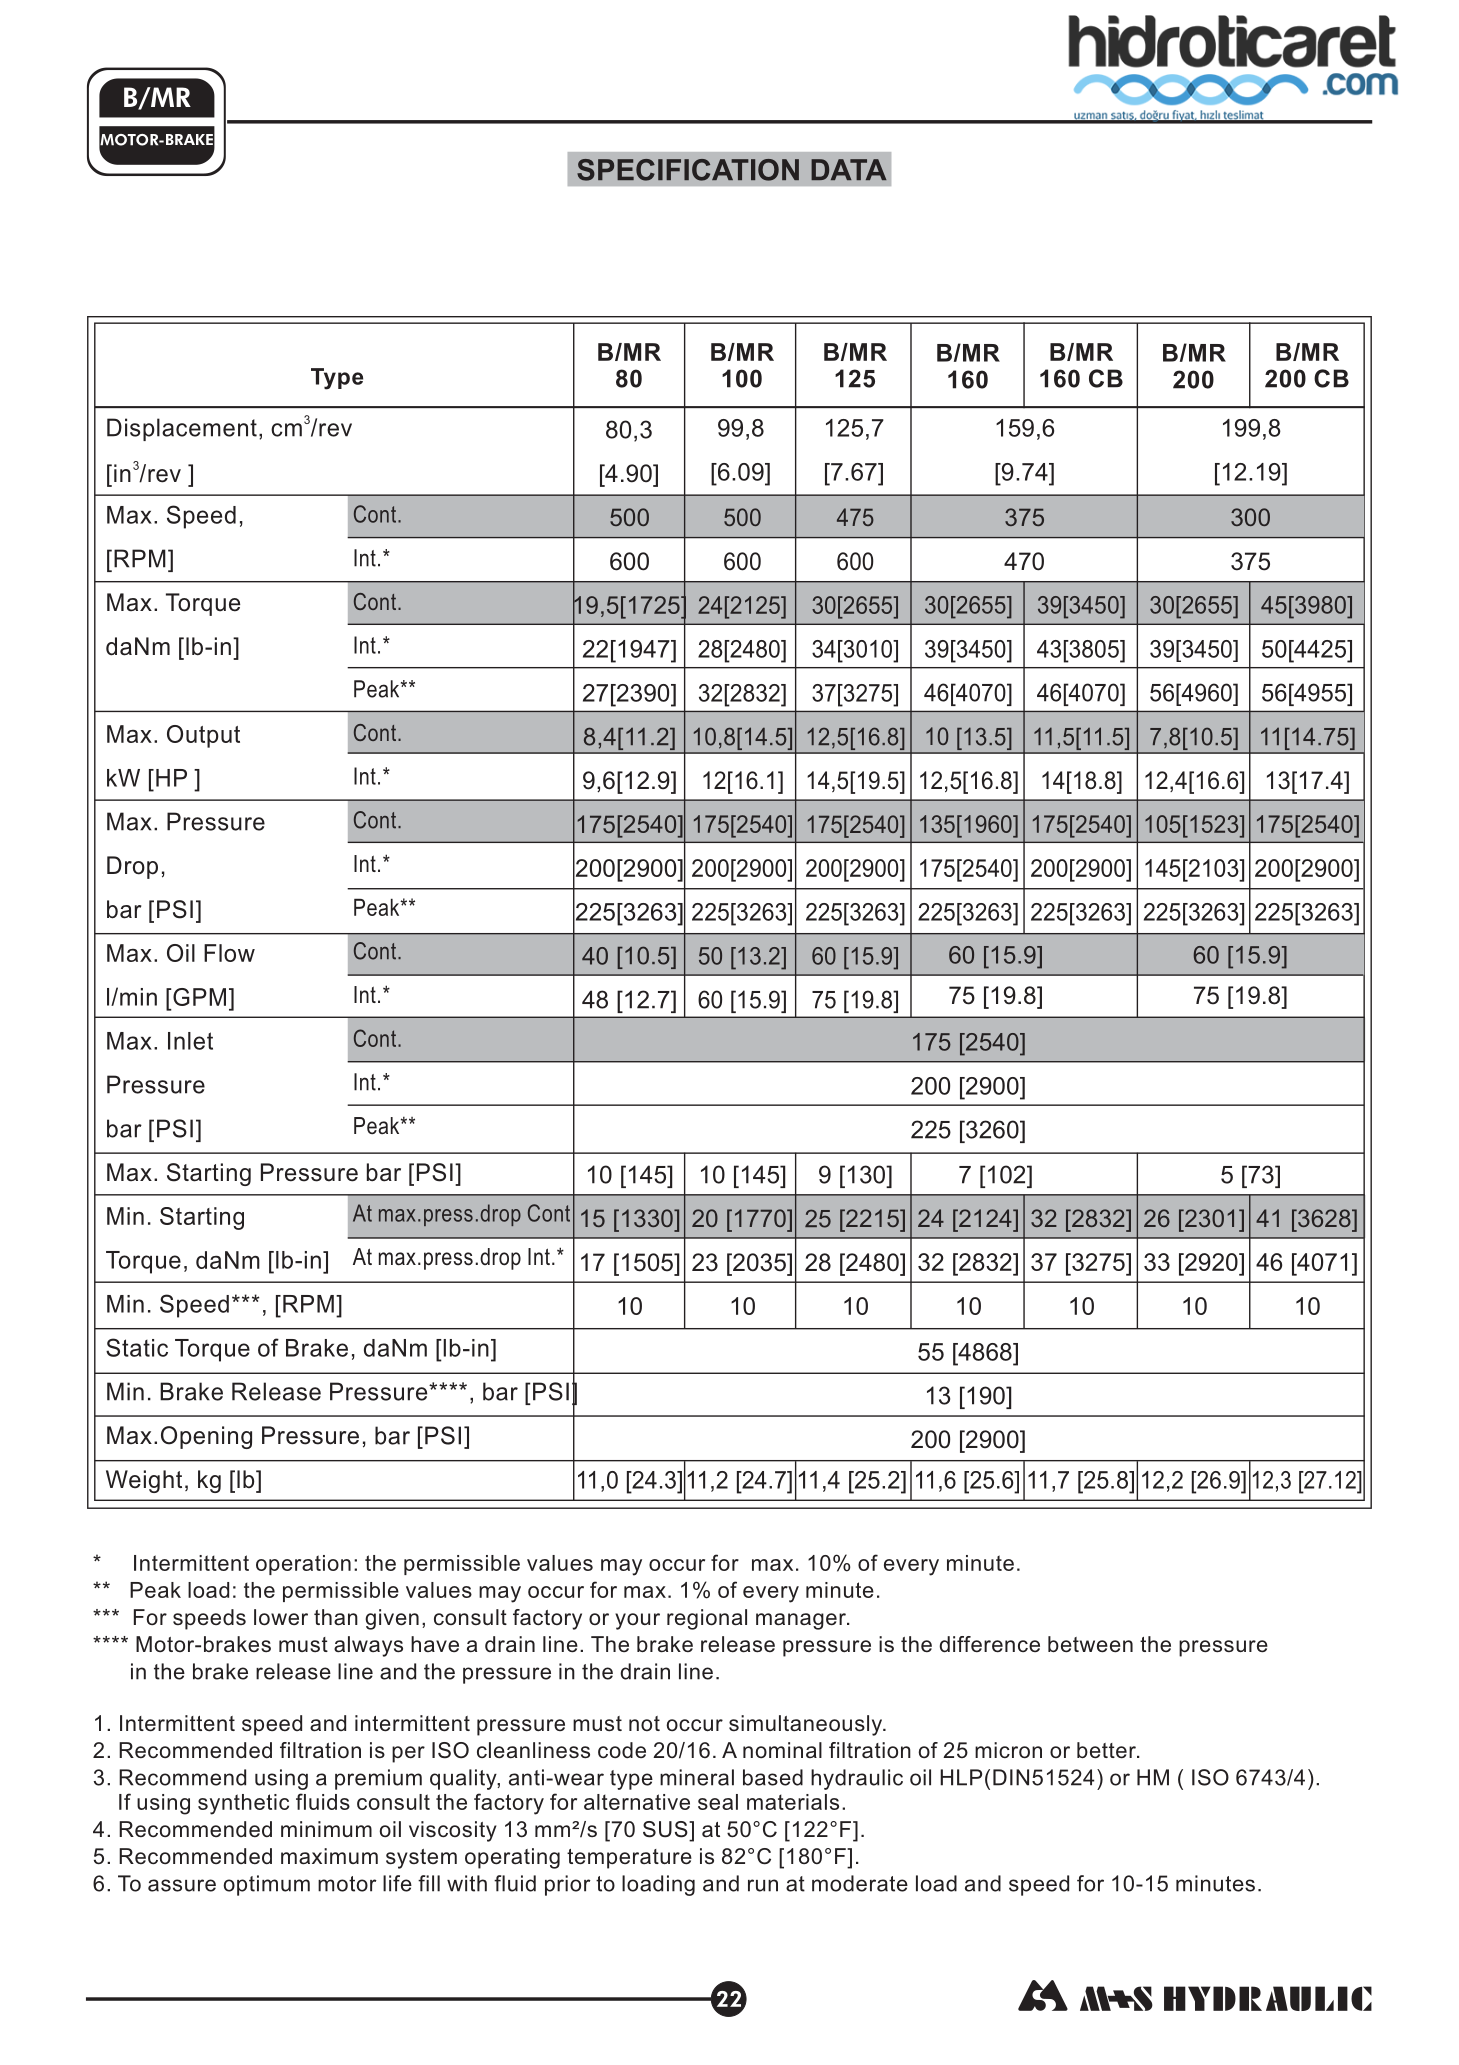 The height and width of the screenshot is (2065, 1459). Describe the element at coordinates (1008, 1750) in the screenshot. I see `micron` at that location.
